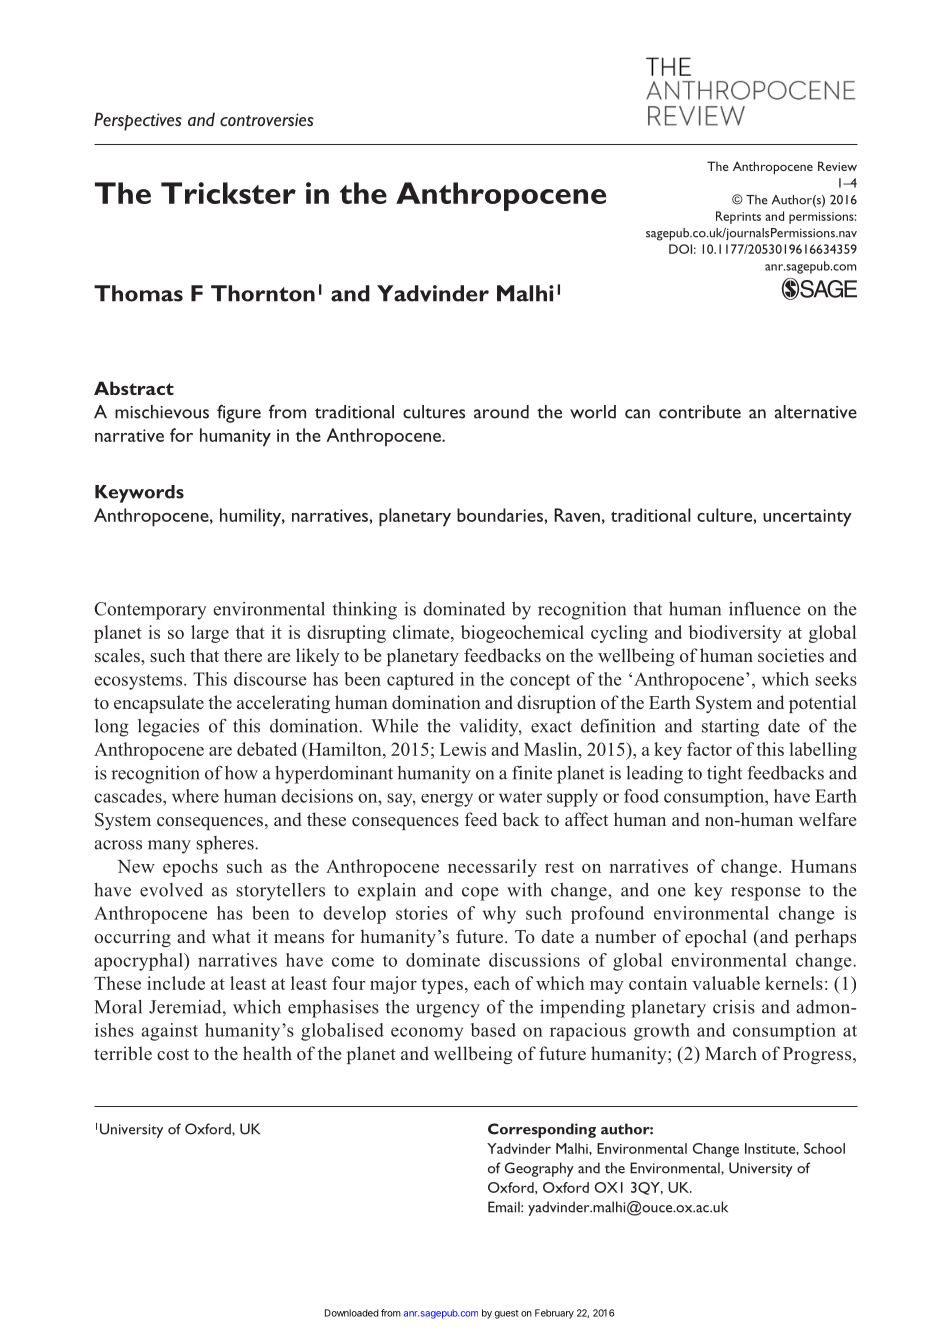 This page has height=1338, width=940. I want to click on include, so click(176, 983).
